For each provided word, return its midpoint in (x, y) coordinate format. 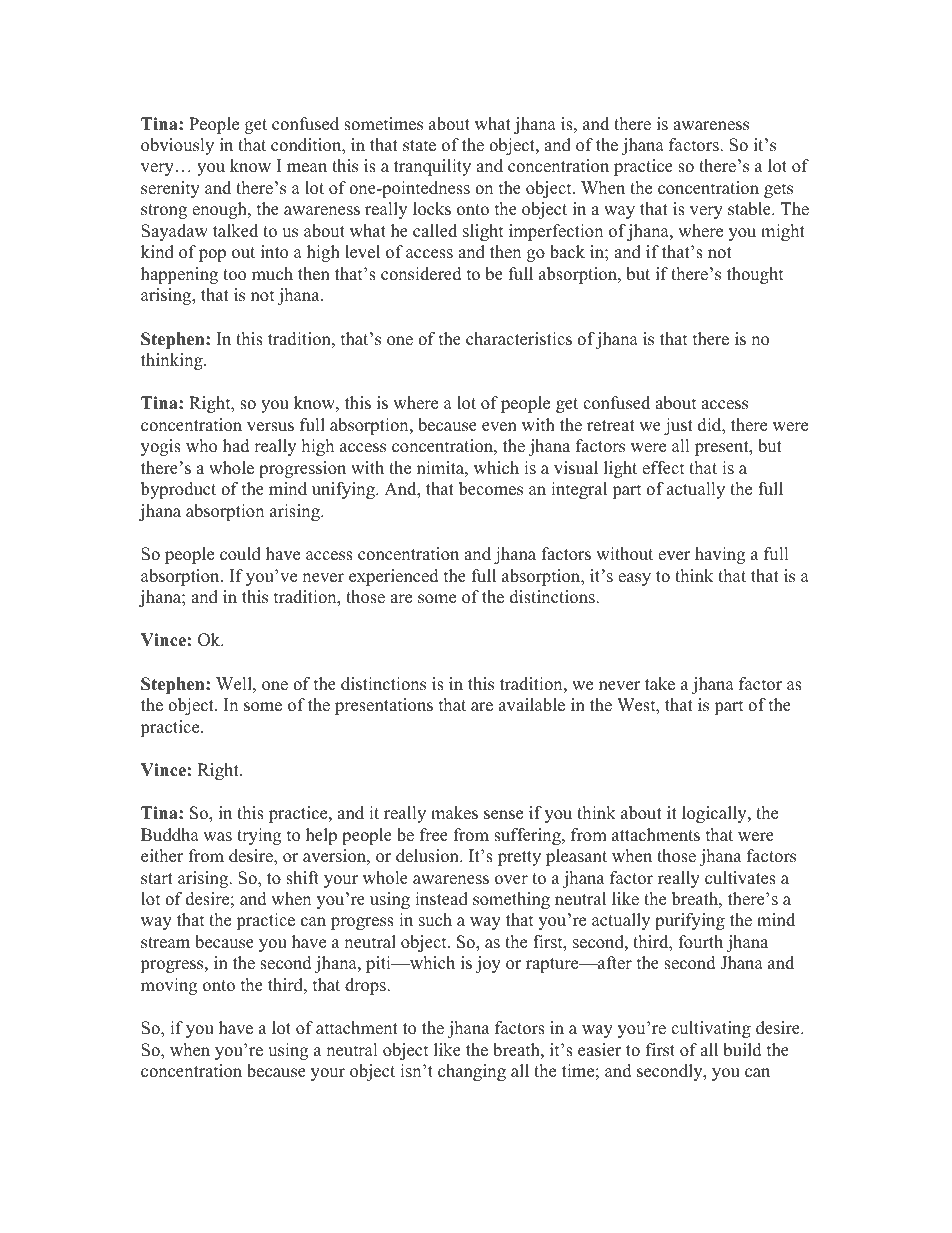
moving (169, 986)
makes (454, 813)
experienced (394, 577)
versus (270, 427)
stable (750, 209)
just (678, 426)
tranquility (432, 167)
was (217, 837)
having (720, 555)
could (240, 554)
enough (220, 210)
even (499, 427)
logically (715, 814)
